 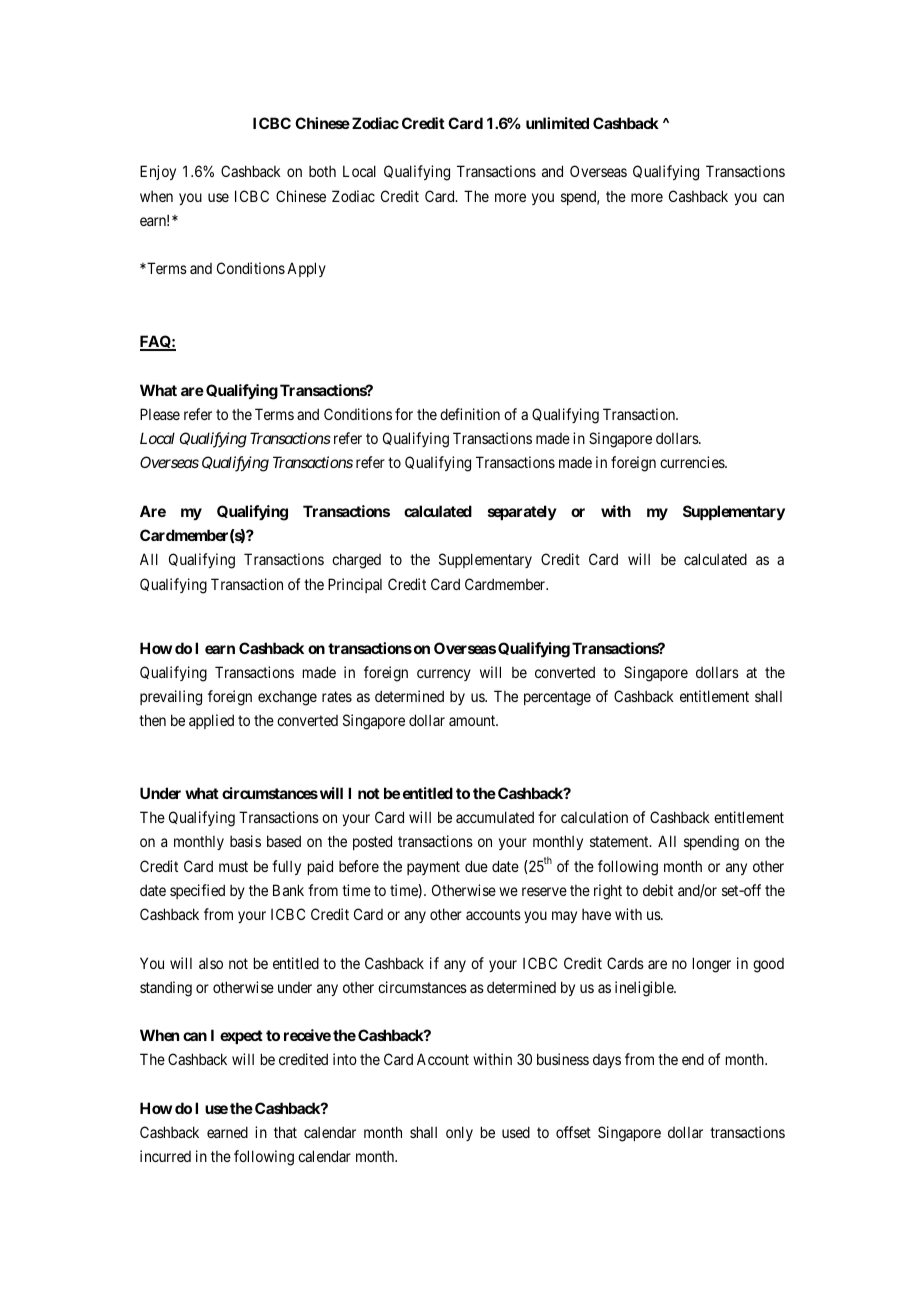 I want to click on also, so click(x=211, y=963).
